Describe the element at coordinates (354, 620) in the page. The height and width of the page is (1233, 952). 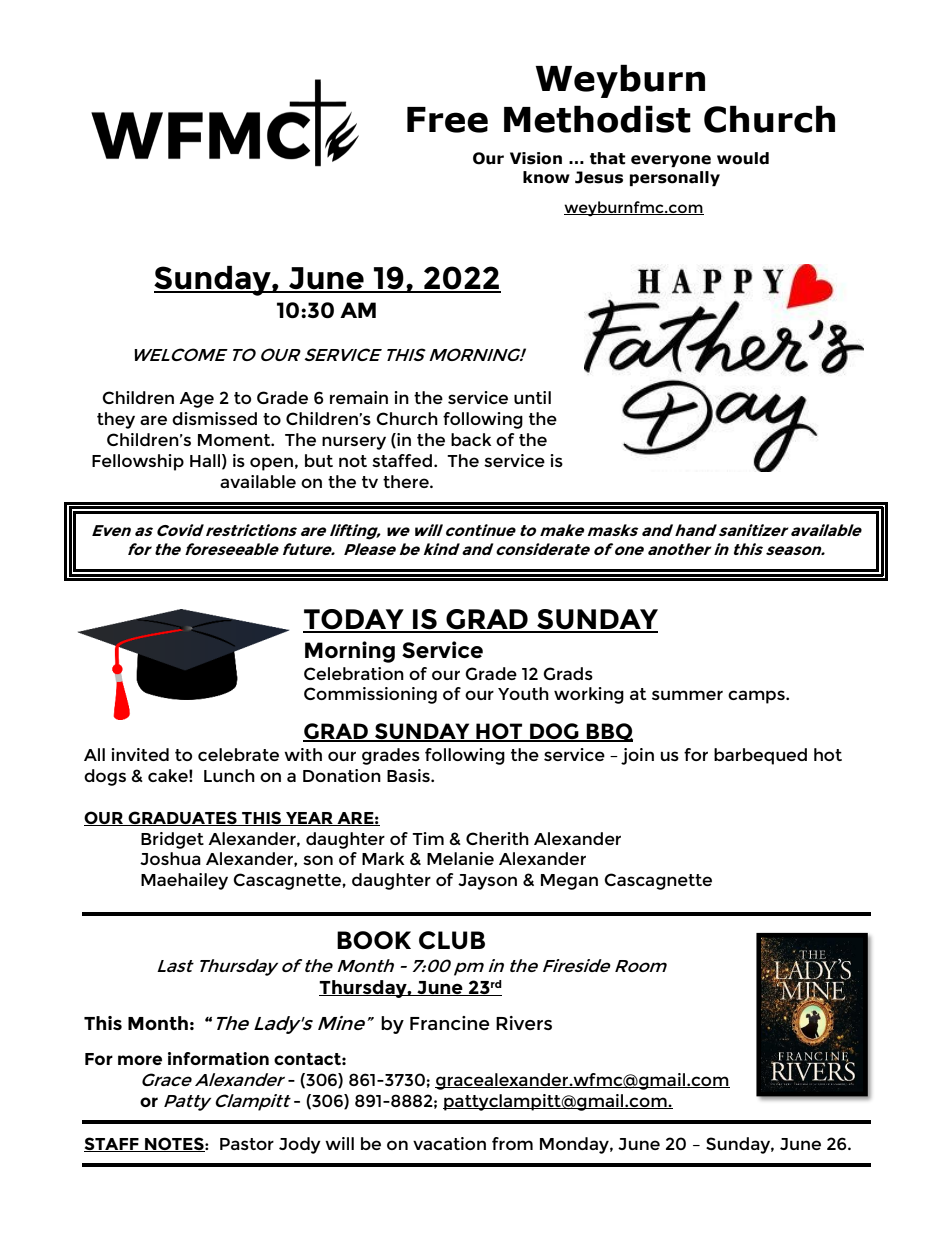
I see `TODAY` at that location.
